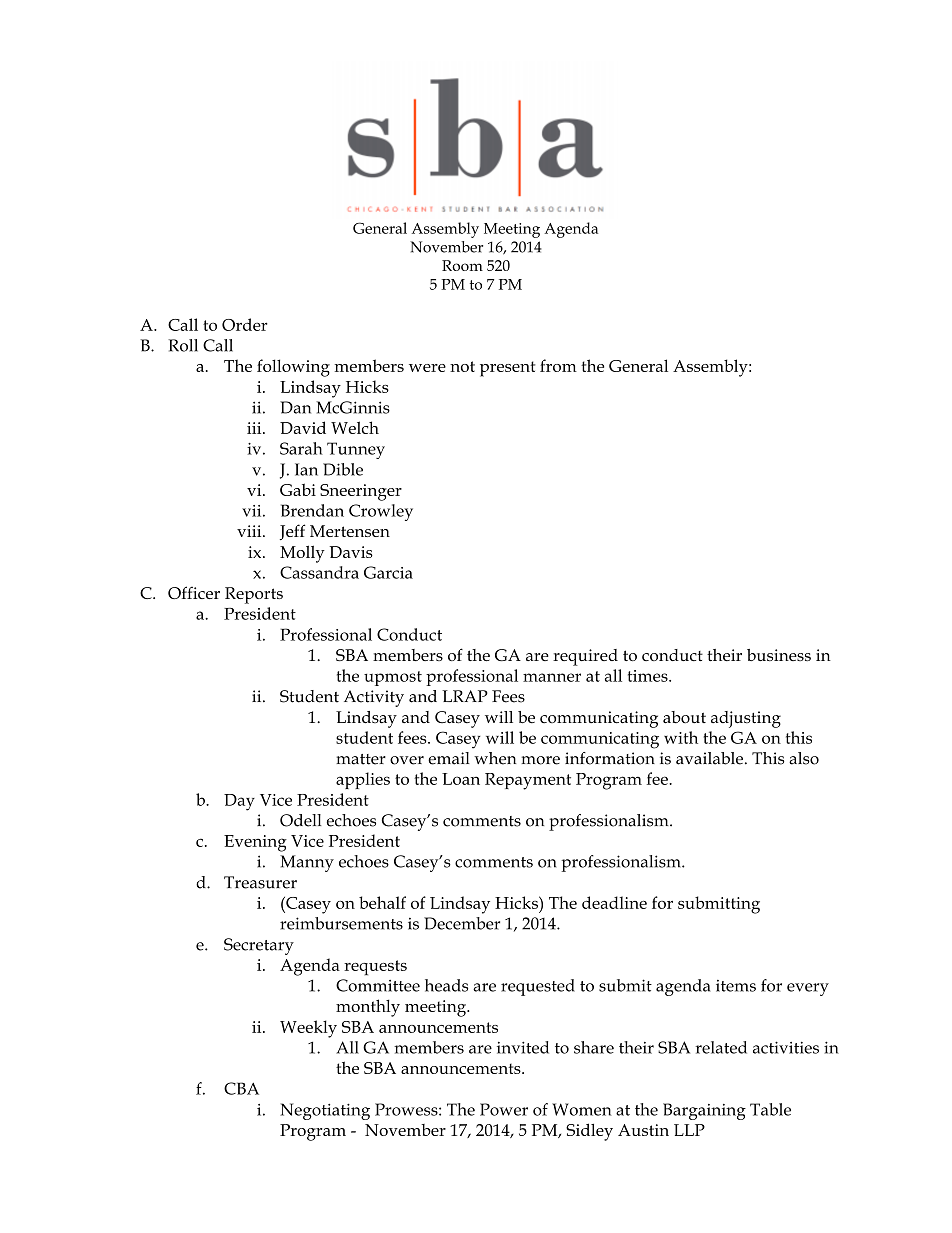 The height and width of the screenshot is (1233, 952). Describe the element at coordinates (704, 1111) in the screenshot. I see `Bargaining` at that location.
